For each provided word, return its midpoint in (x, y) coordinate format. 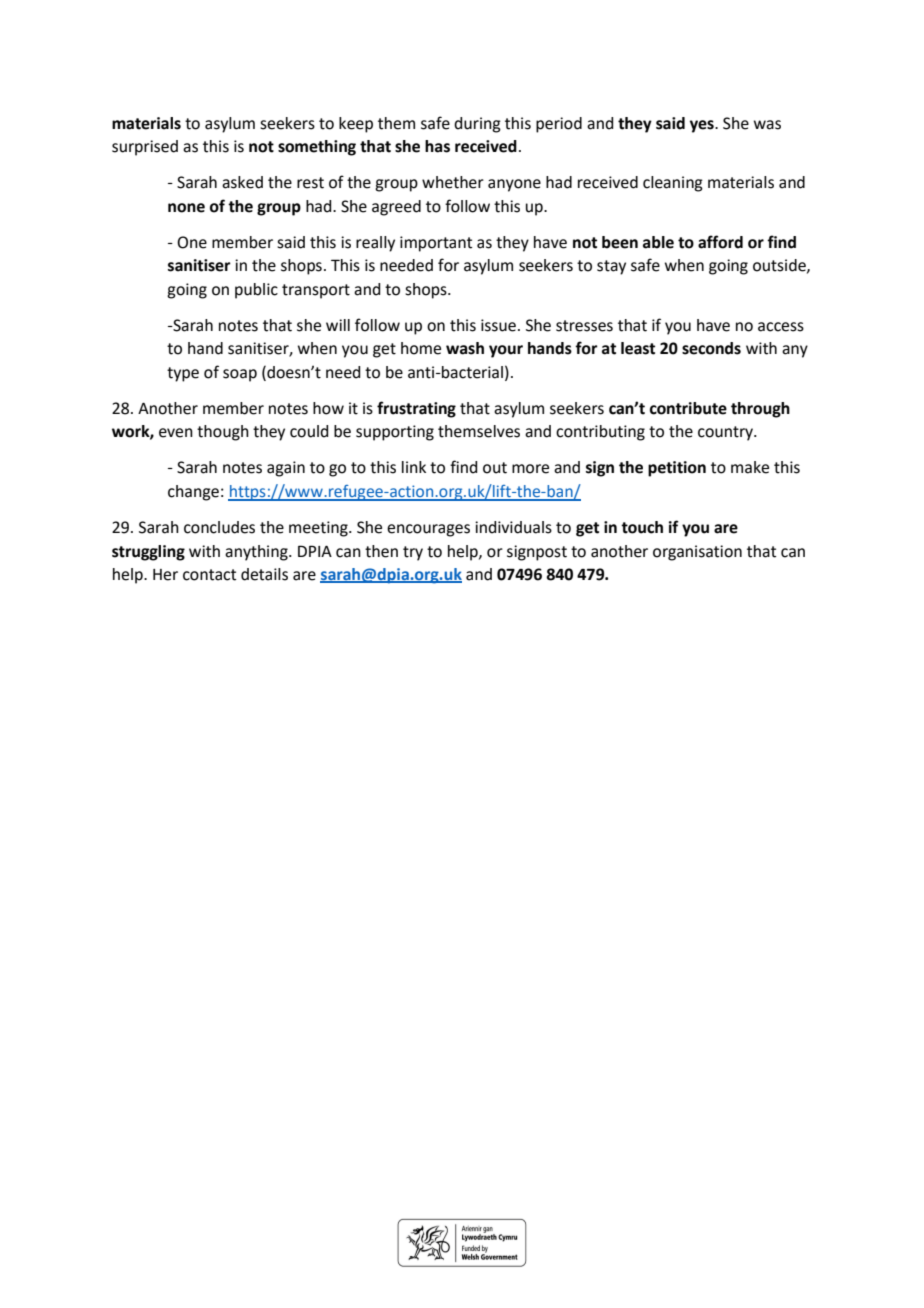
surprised (145, 148)
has (437, 146)
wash (465, 348)
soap (240, 375)
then (381, 551)
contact (209, 575)
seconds (711, 348)
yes (703, 126)
